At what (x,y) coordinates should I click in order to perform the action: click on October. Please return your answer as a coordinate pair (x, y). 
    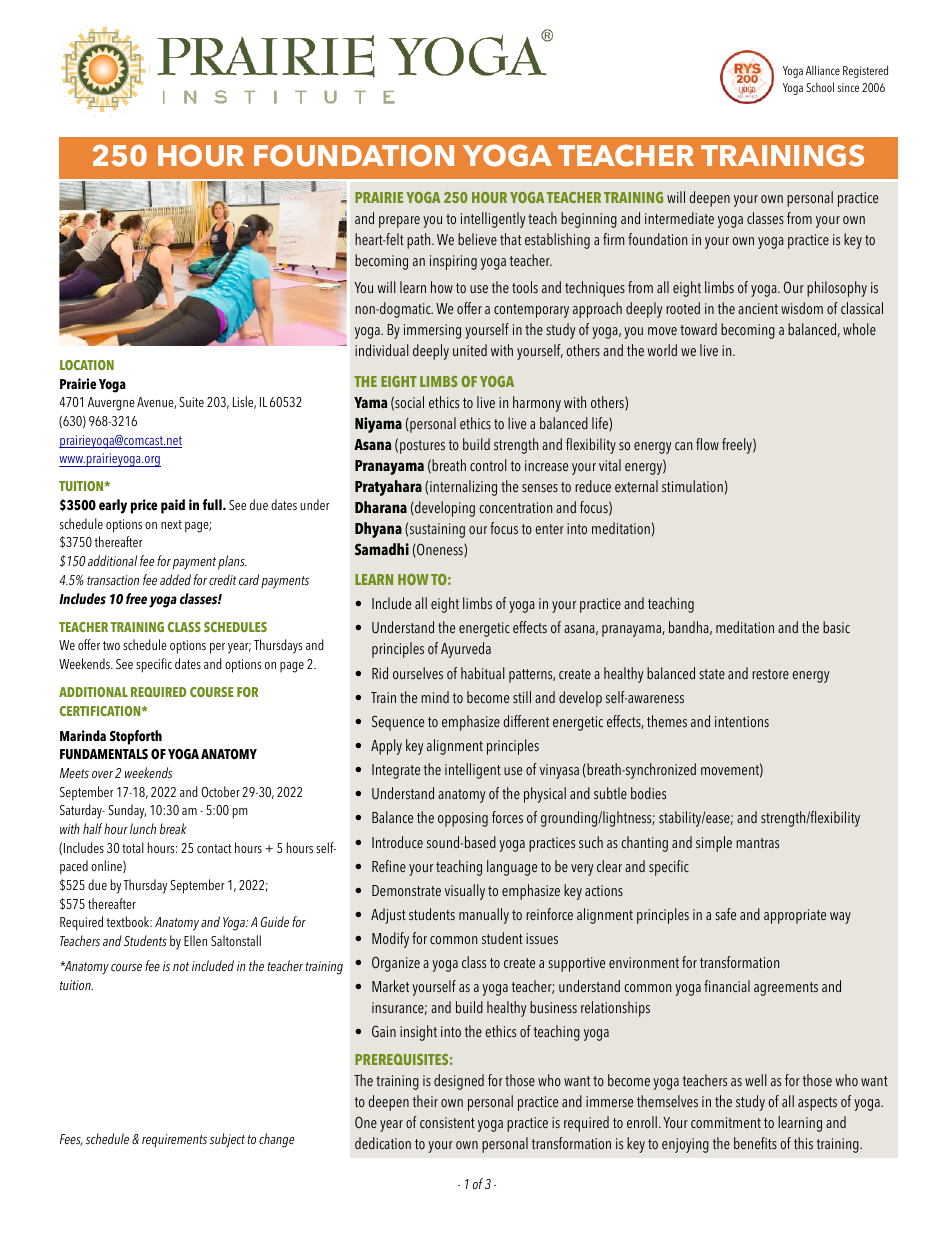
    Looking at the image, I should click on (220, 791).
